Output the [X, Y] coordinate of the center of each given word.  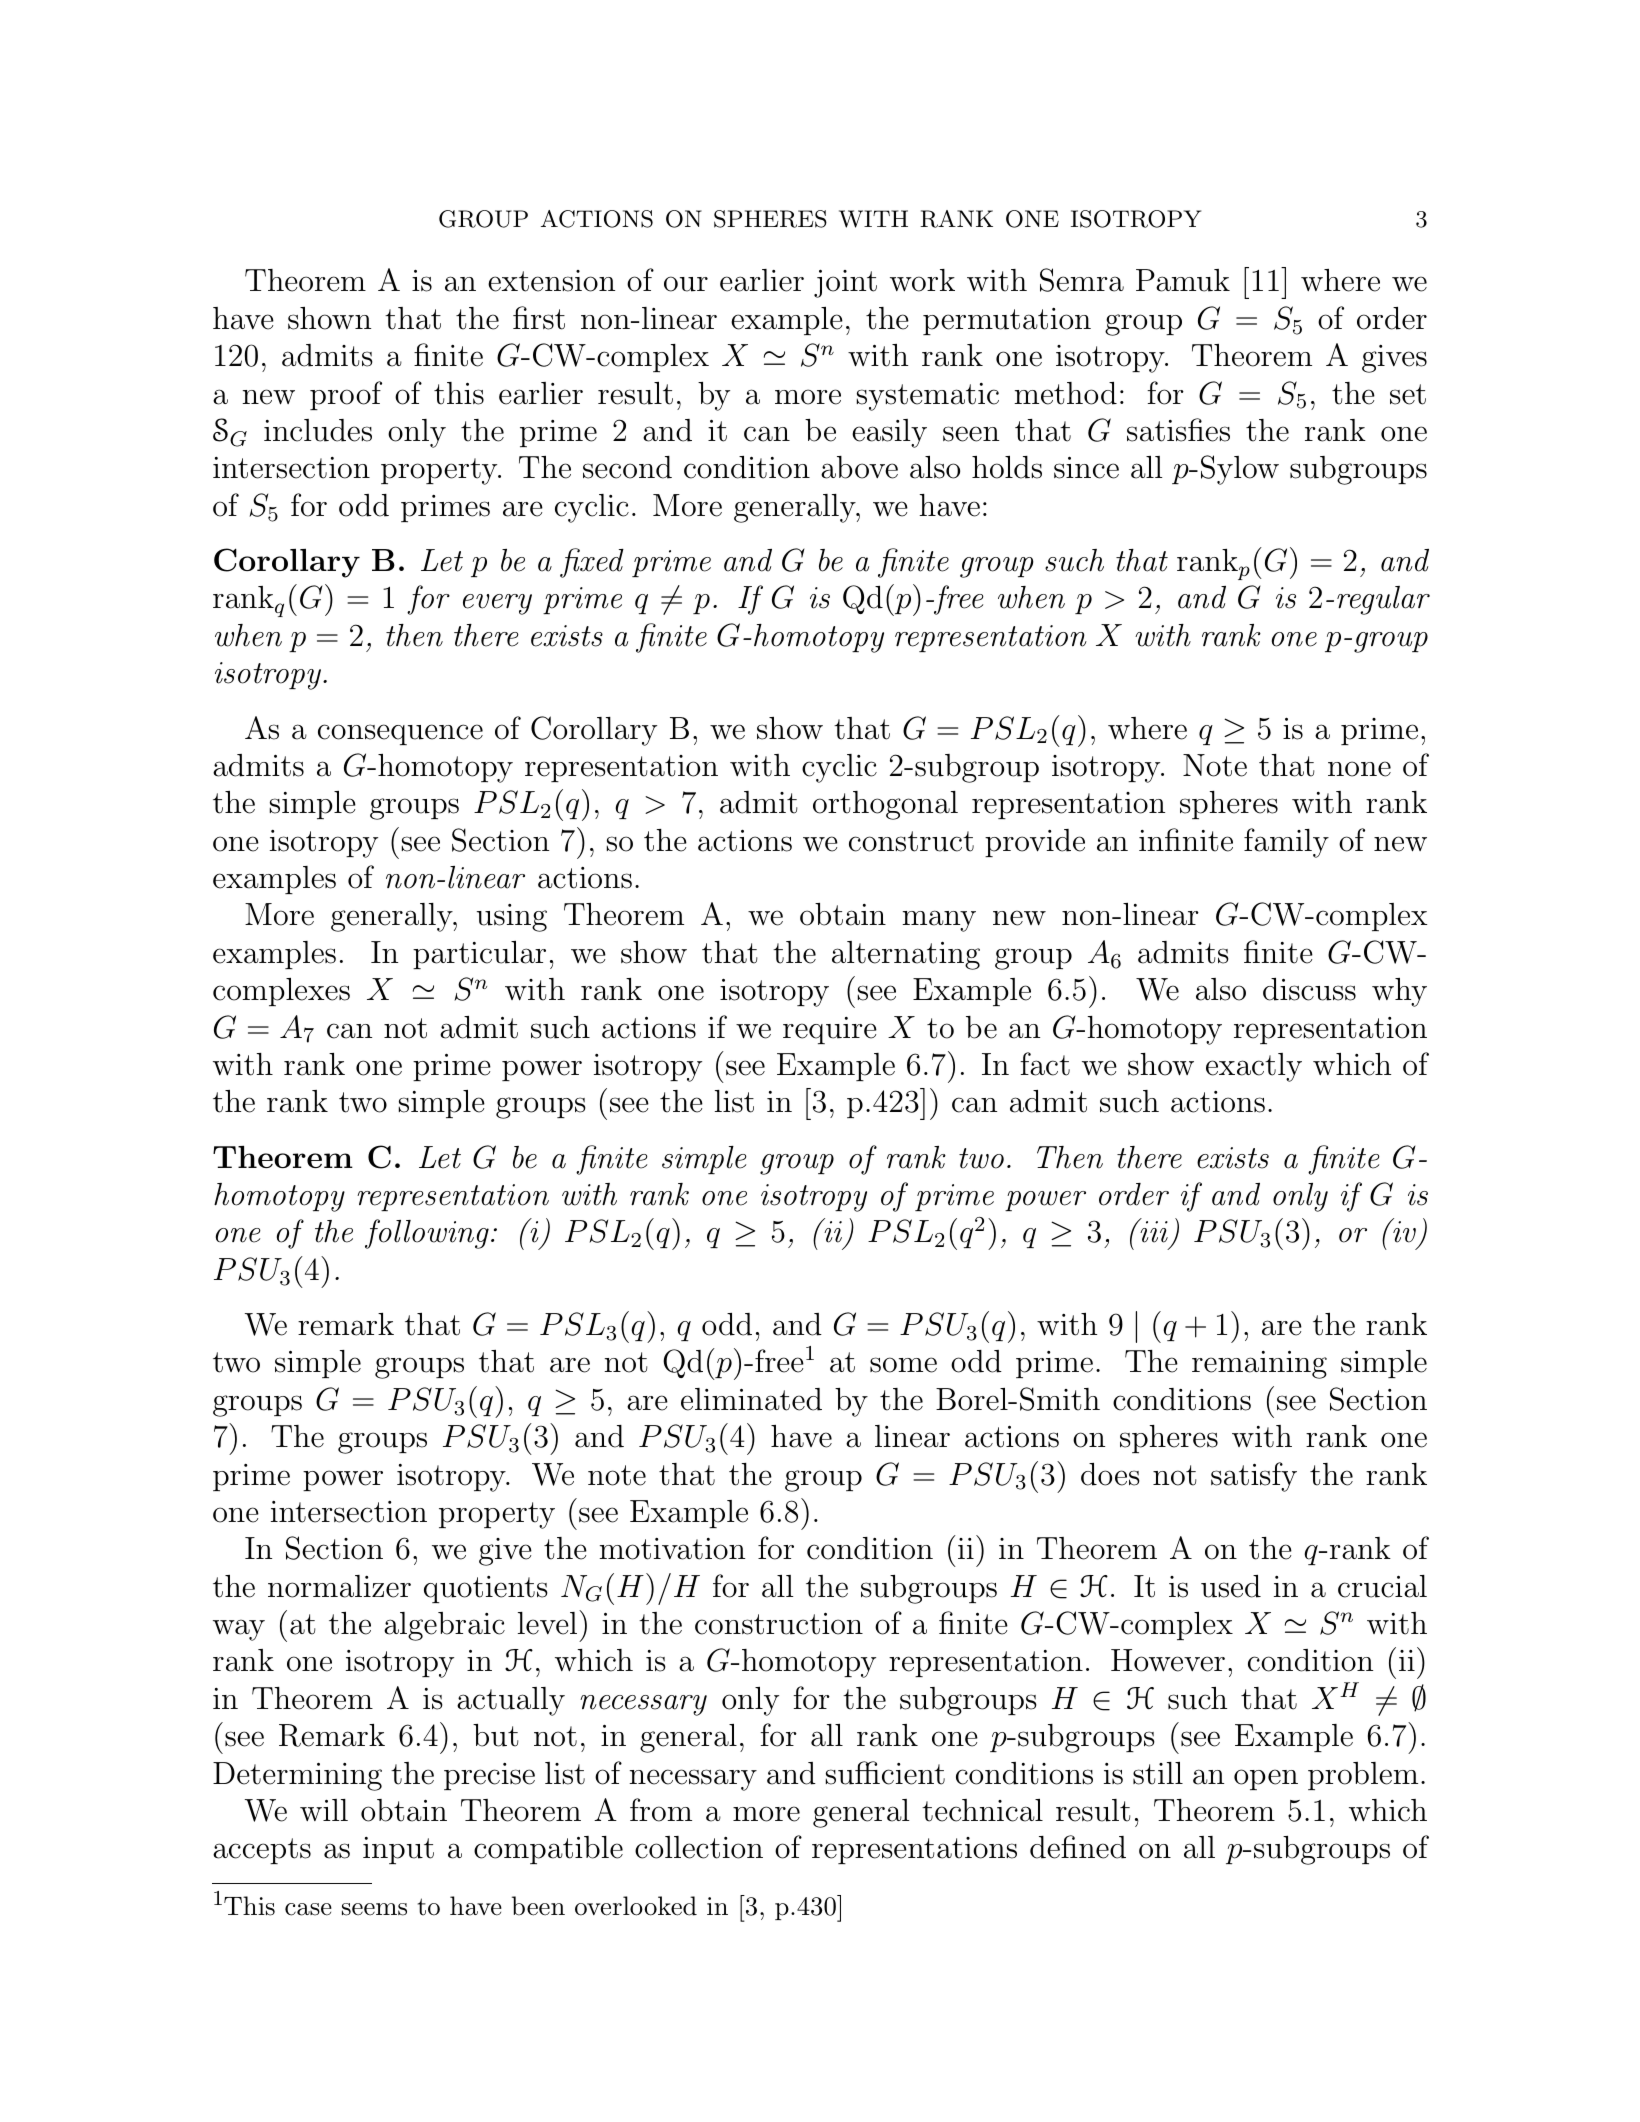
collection [699, 1847]
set [1408, 394]
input [398, 1850]
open [1266, 1779]
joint [845, 283]
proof [346, 395]
